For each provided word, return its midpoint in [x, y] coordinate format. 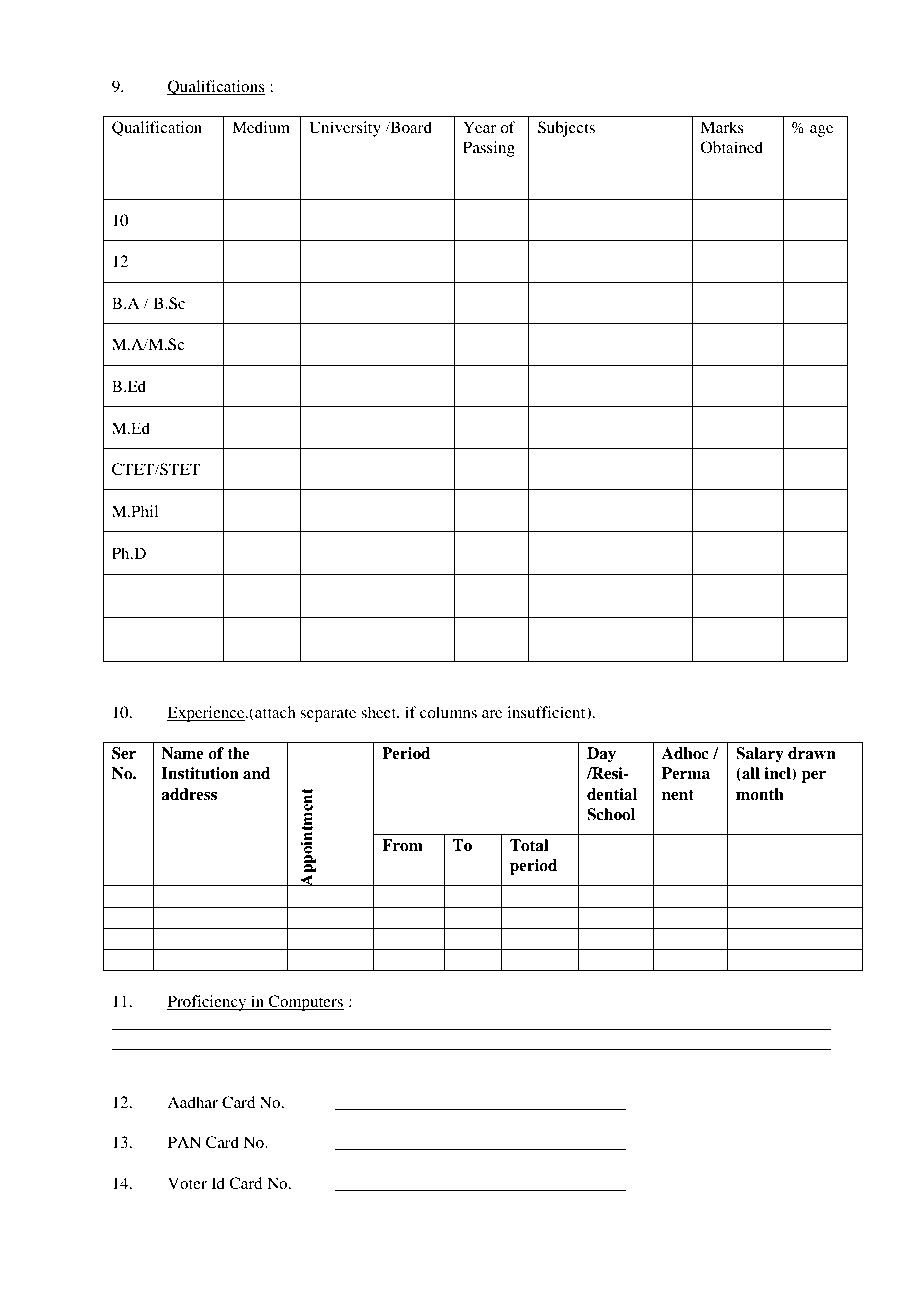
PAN [184, 1142]
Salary [760, 755]
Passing [489, 149]
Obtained [732, 147]
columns [448, 712]
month [760, 794]
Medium [261, 127]
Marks [722, 127]
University [345, 129]
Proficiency [208, 1003]
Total [529, 845]
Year [479, 127]
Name [182, 753]
